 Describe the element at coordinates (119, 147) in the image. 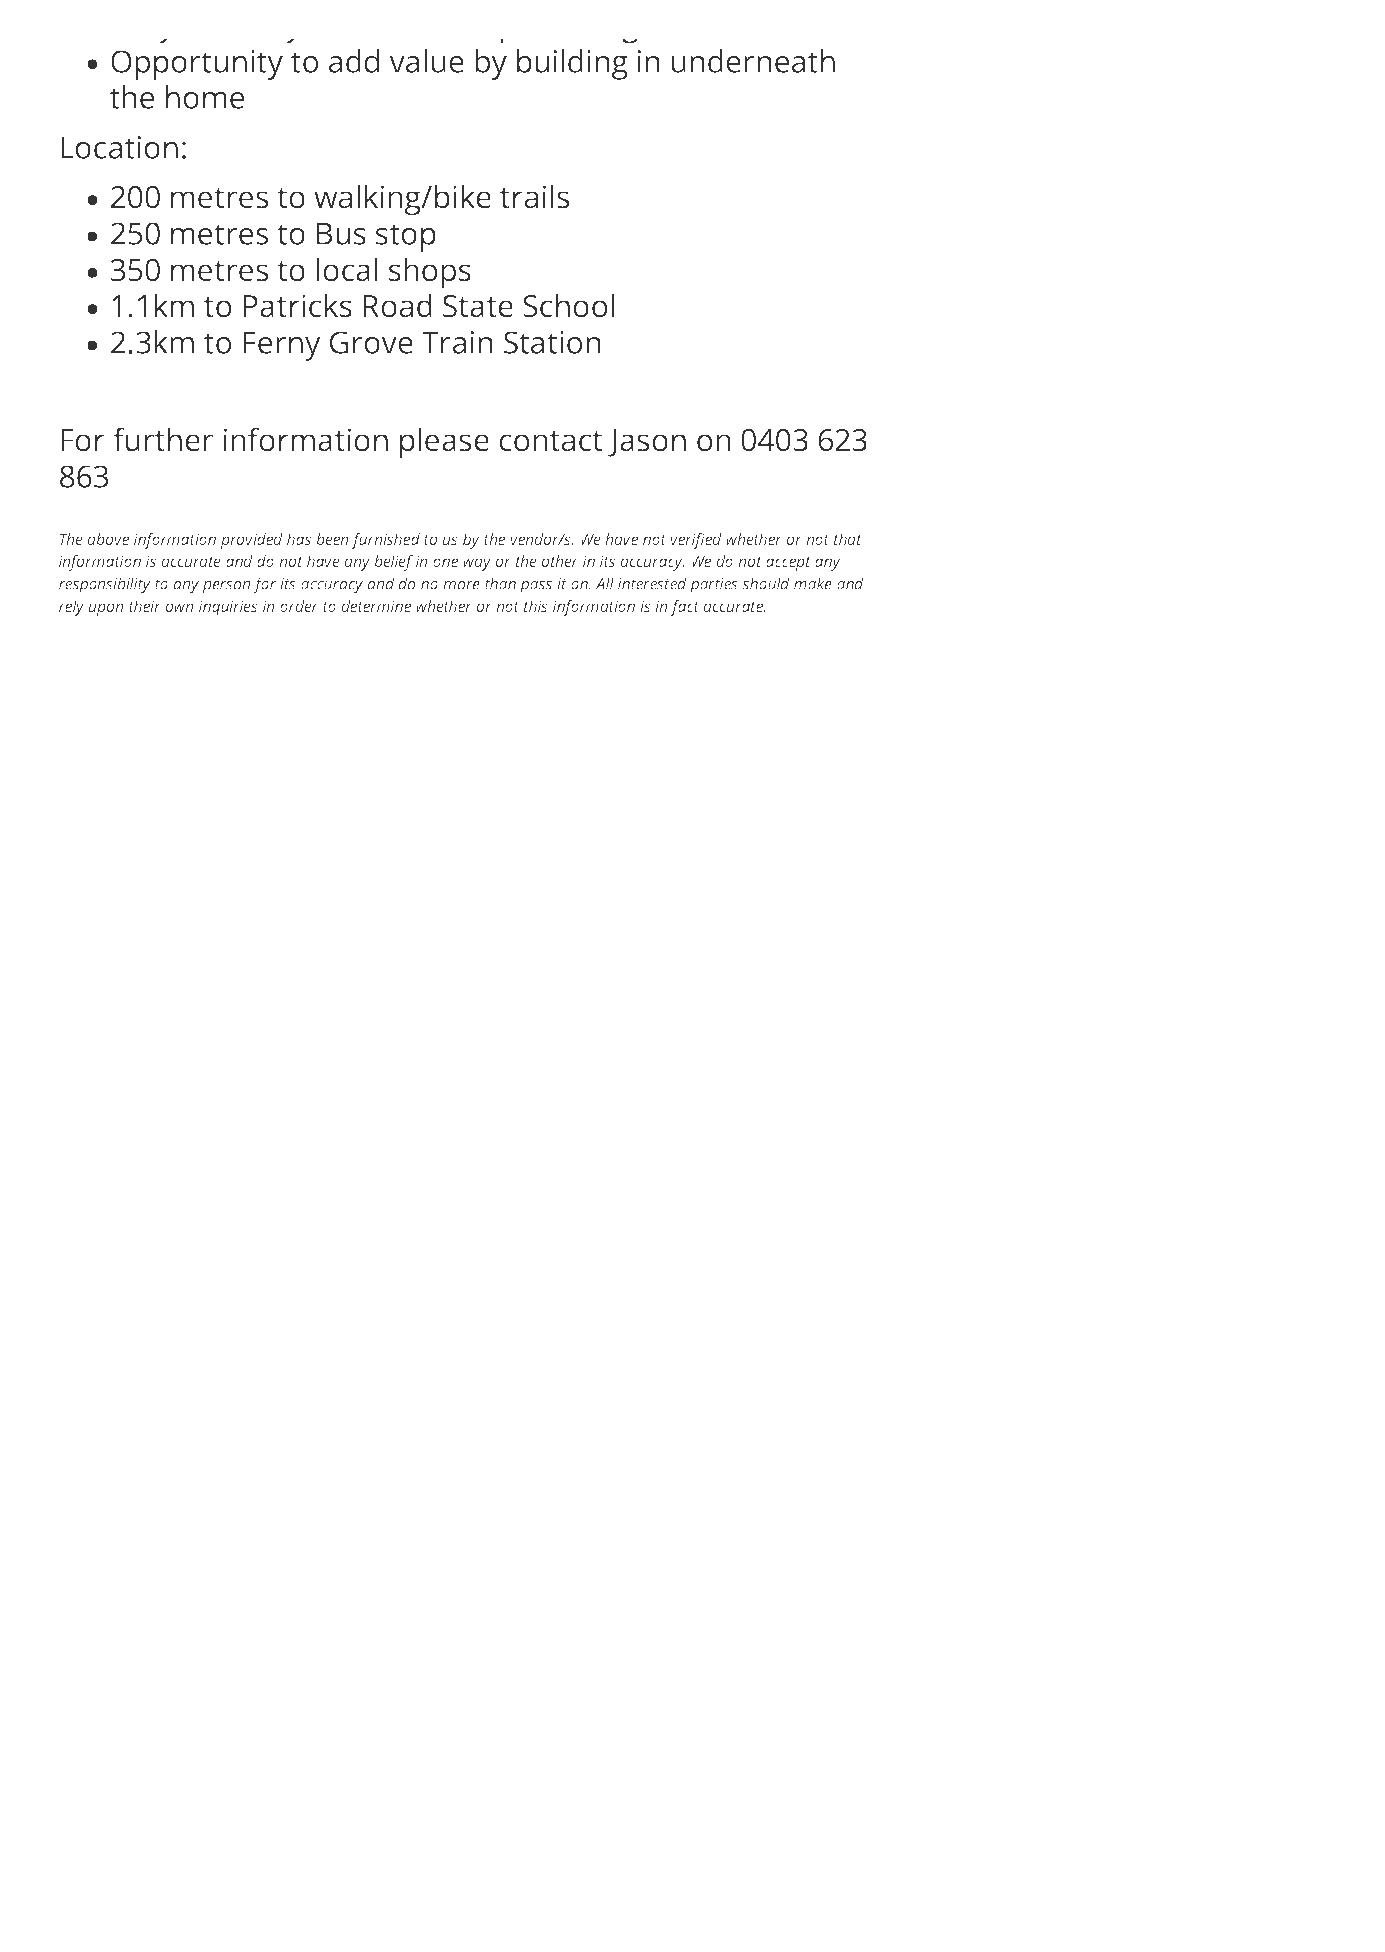

I see `Location` at that location.
